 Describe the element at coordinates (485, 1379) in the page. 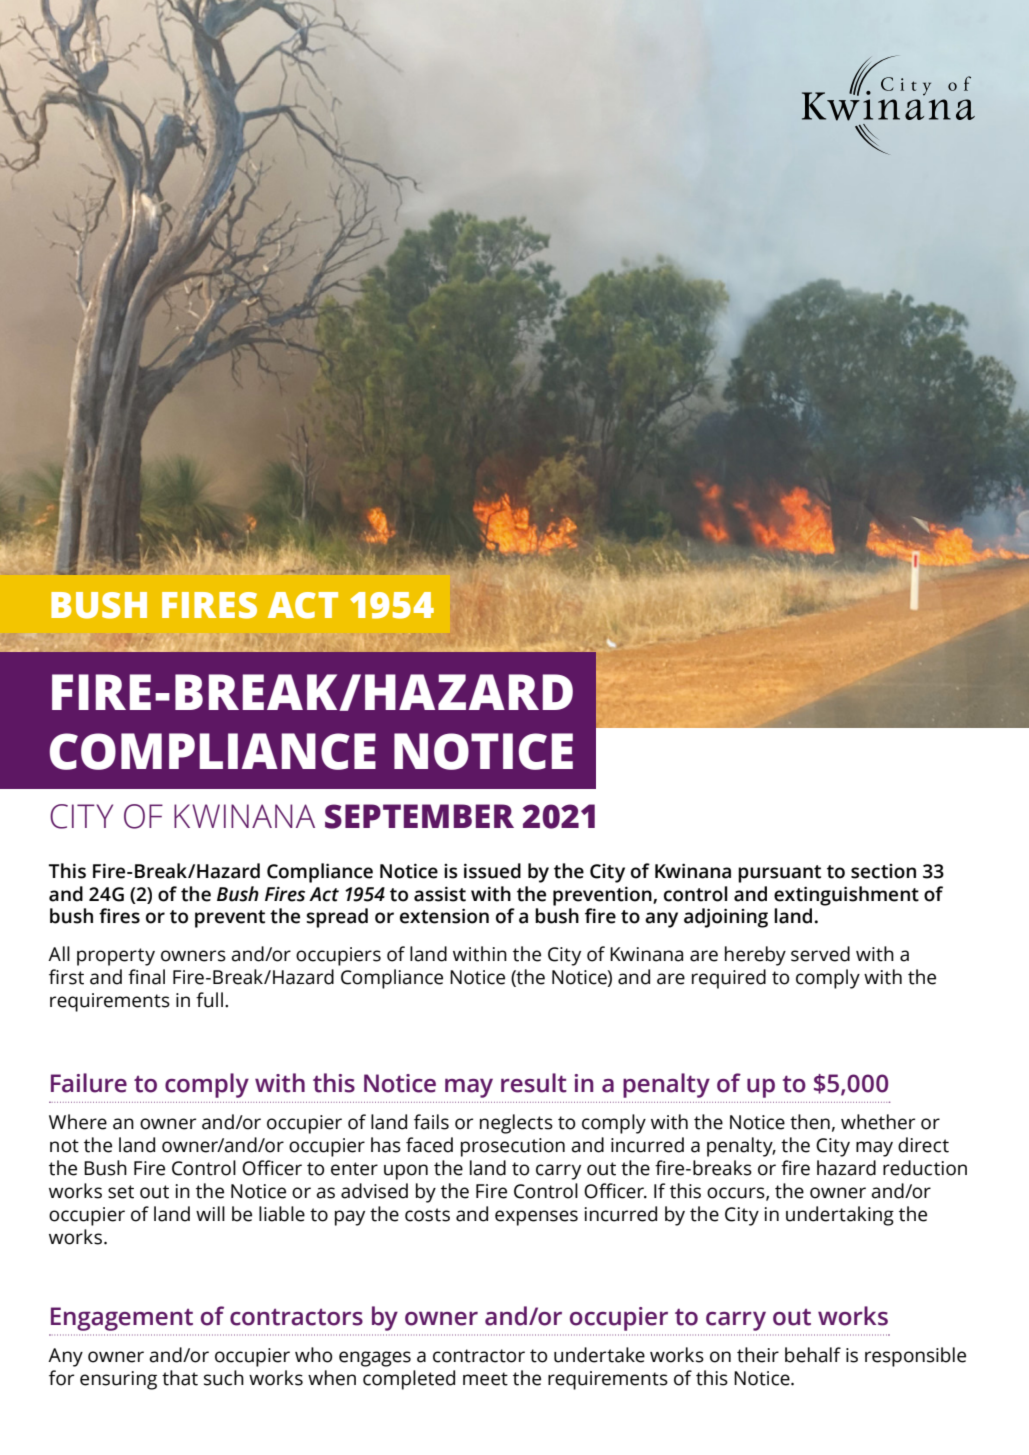

I see `meet` at that location.
